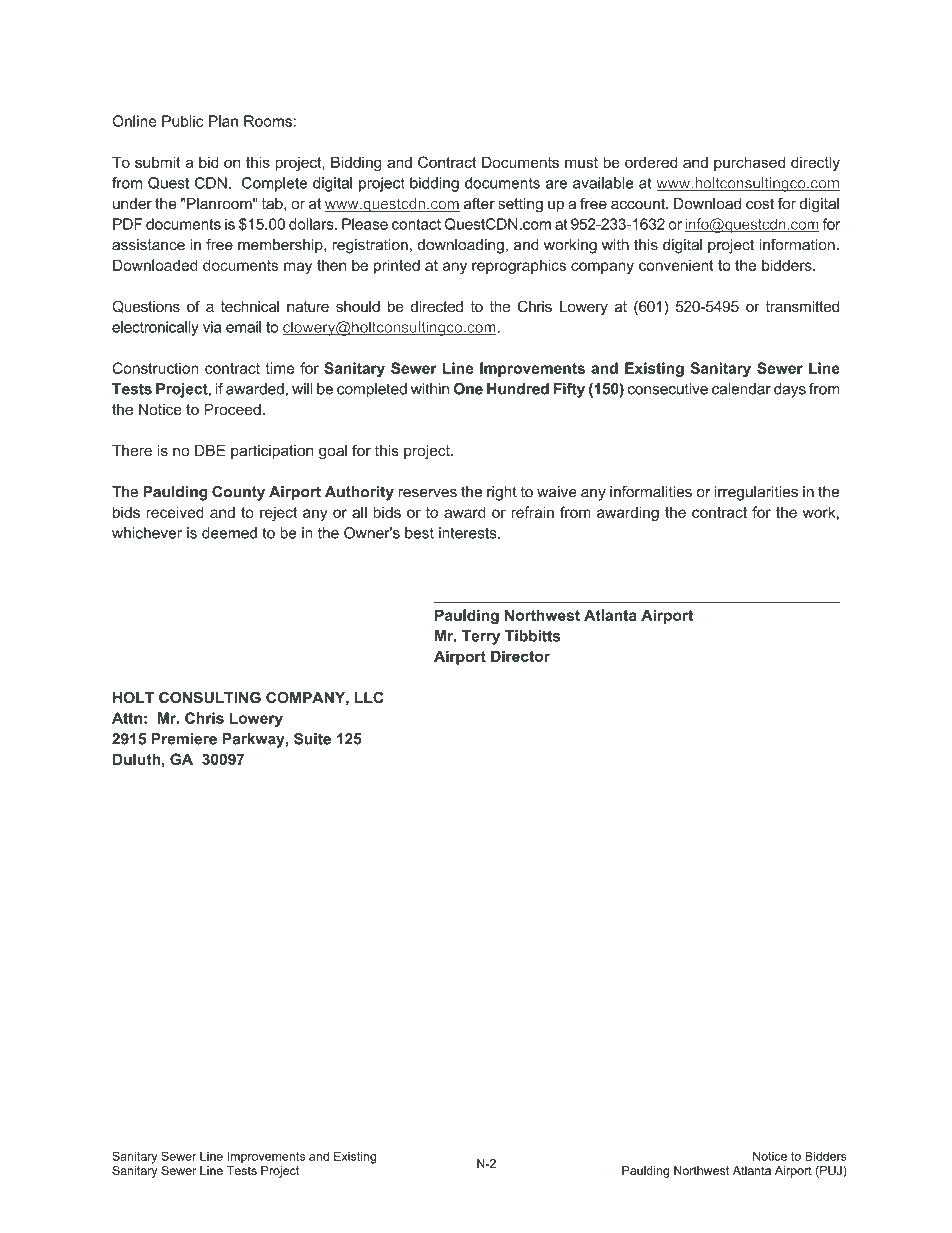  What do you see at coordinates (468, 389) in the image?
I see `One` at bounding box center [468, 389].
